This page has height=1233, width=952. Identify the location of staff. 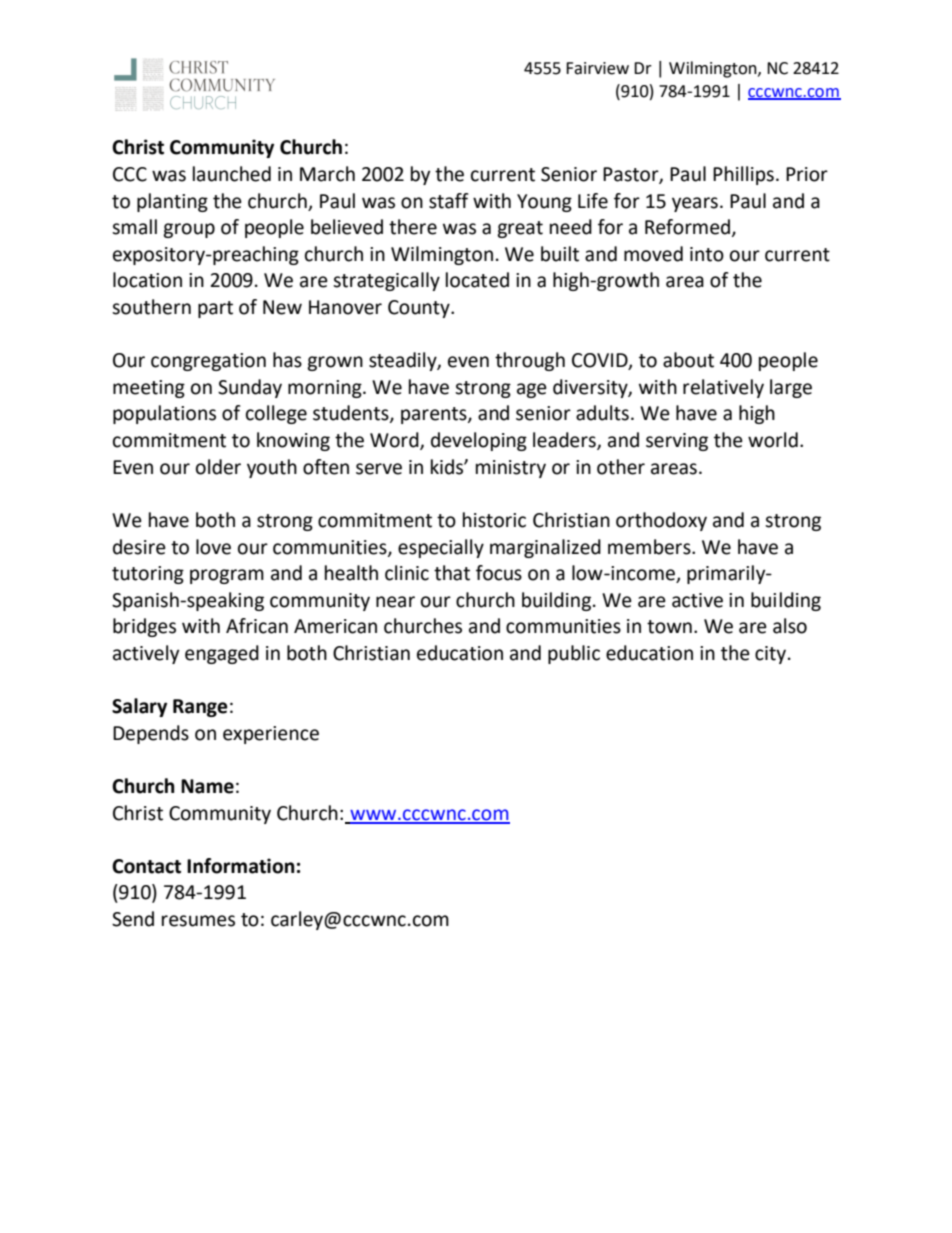
(449, 201).
